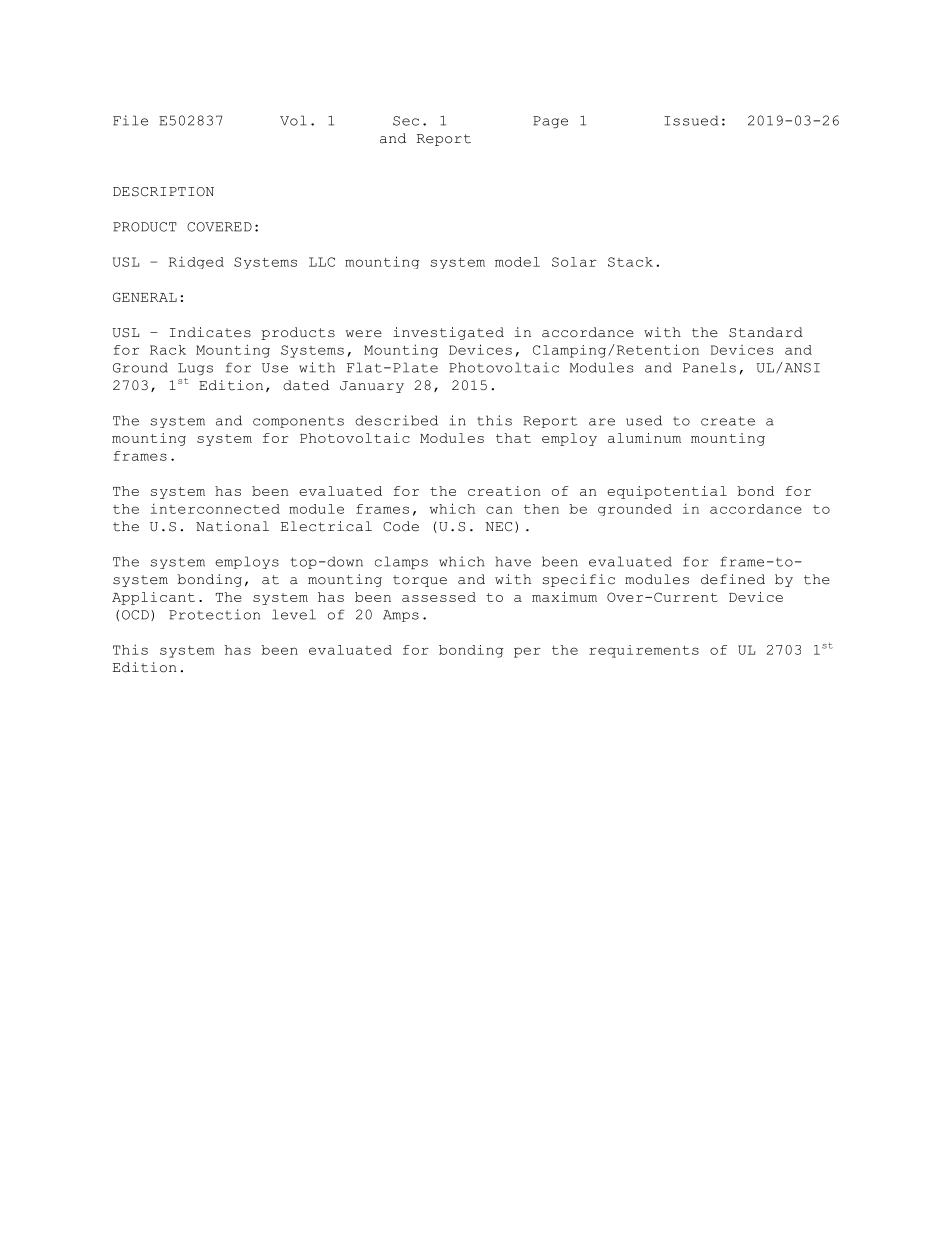  I want to click on Ridged, so click(196, 262).
